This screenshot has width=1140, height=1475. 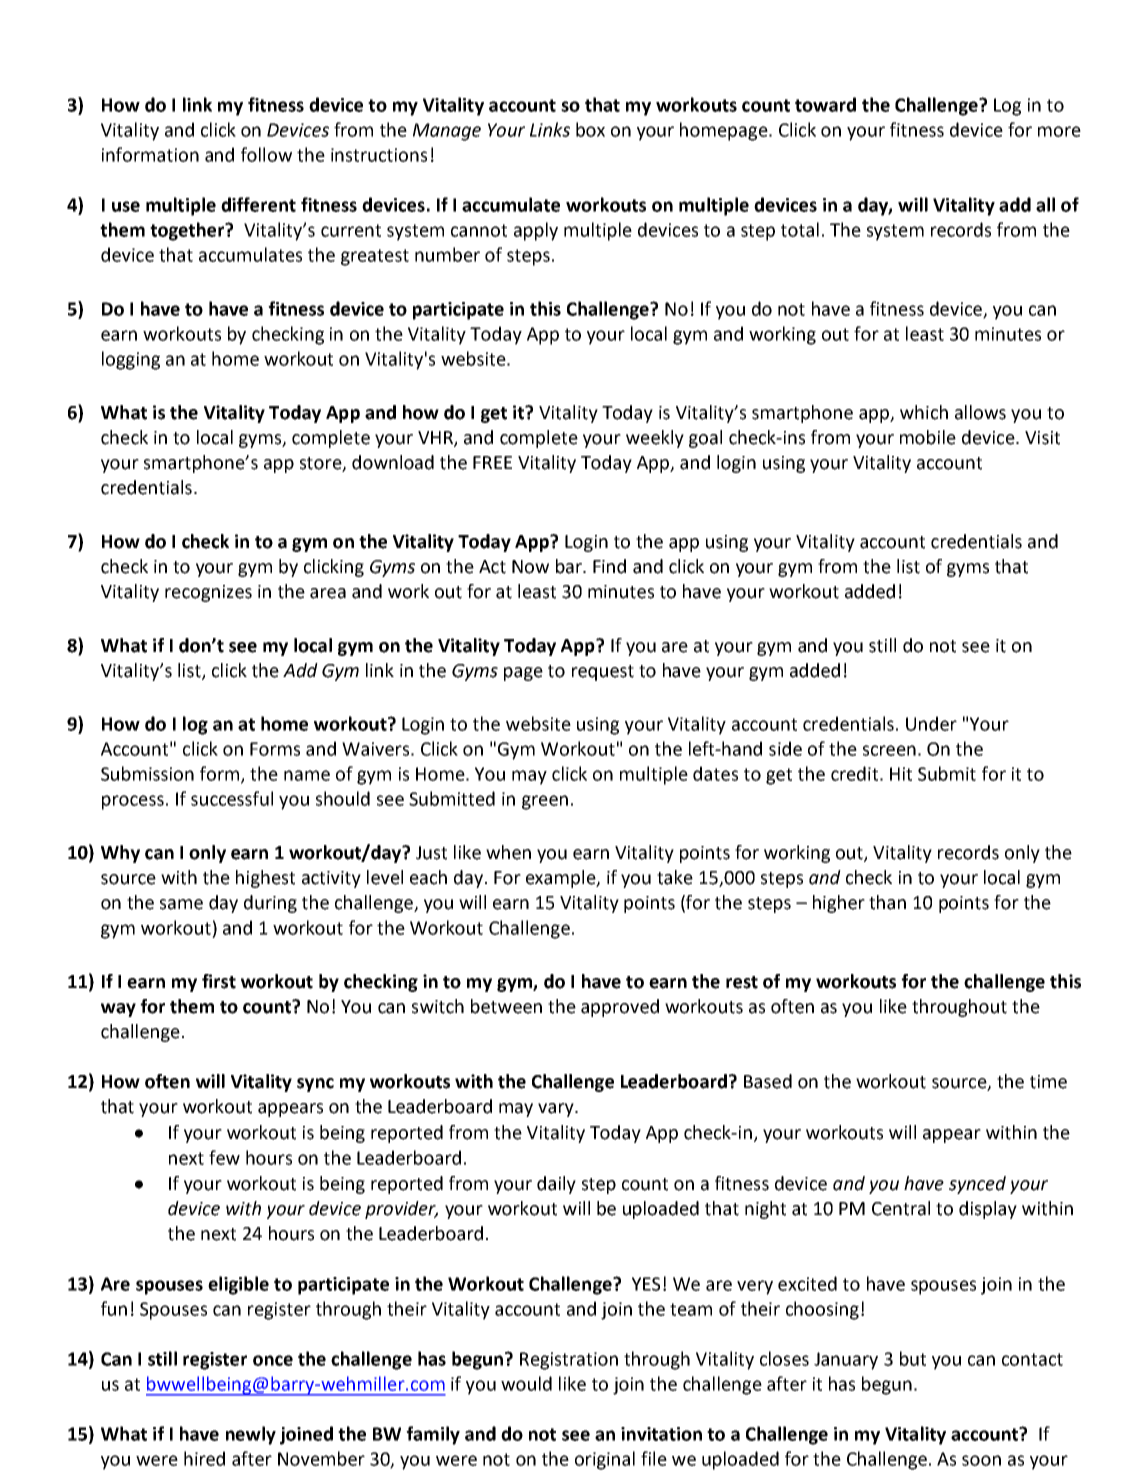 What do you see at coordinates (1059, 131) in the screenshot?
I see `more` at bounding box center [1059, 131].
